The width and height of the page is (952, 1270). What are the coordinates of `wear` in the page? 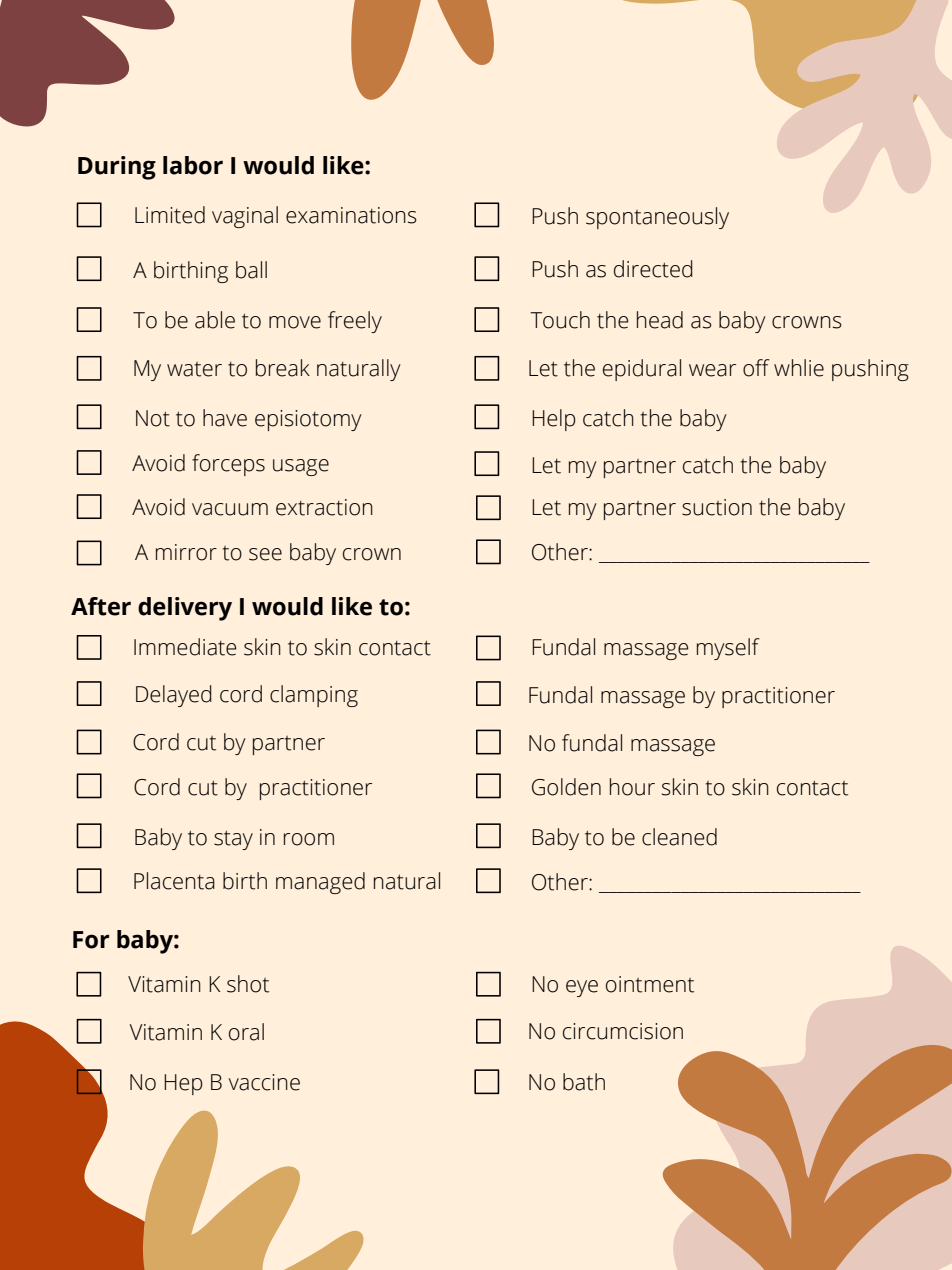 It's located at (712, 370).
